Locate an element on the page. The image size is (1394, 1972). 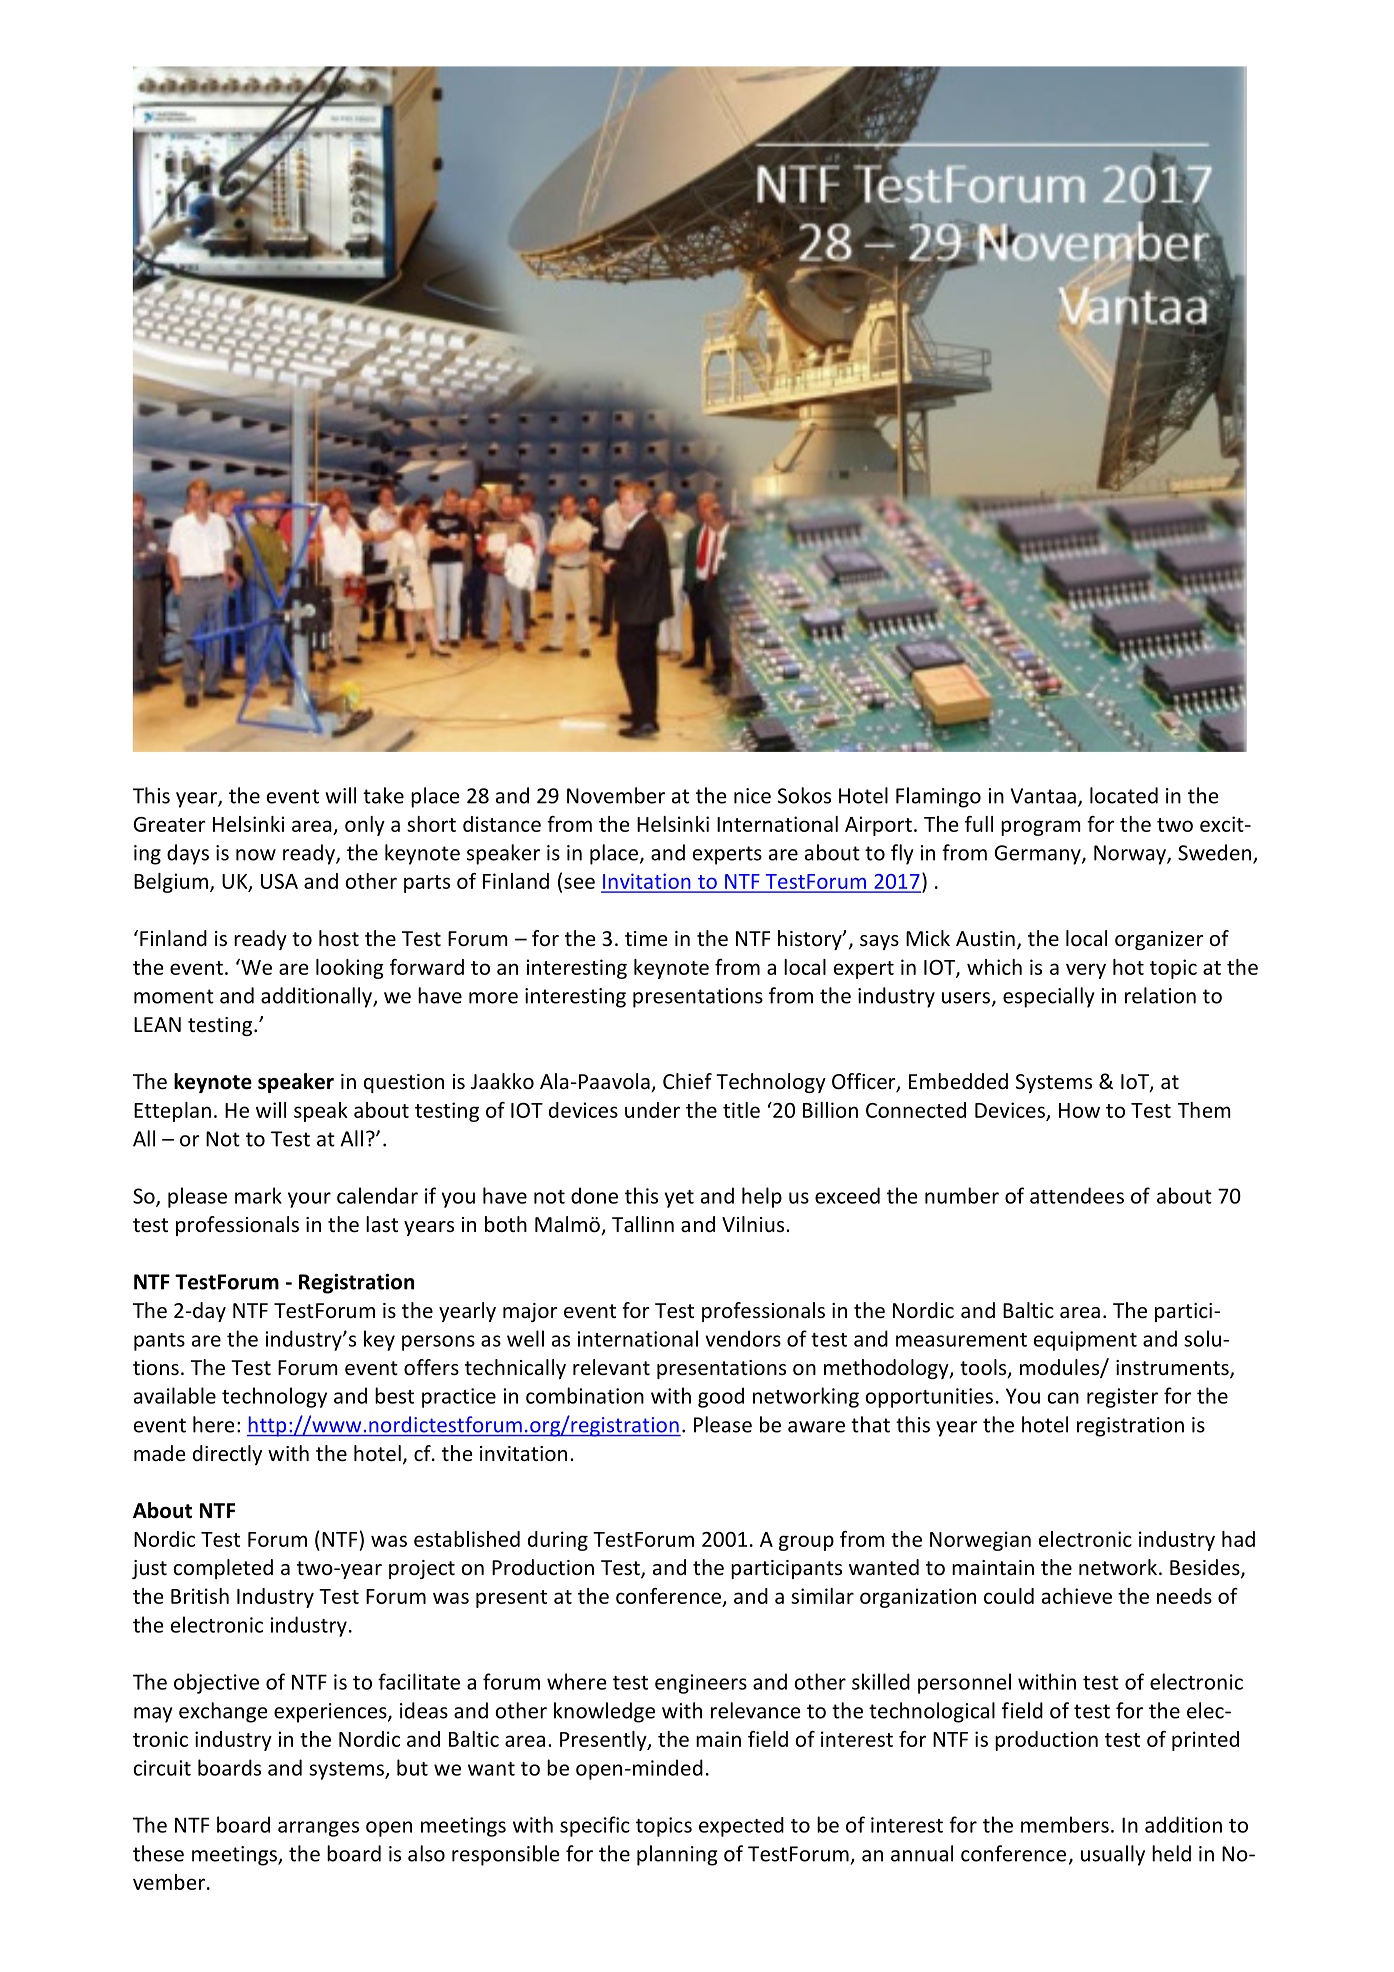
question is located at coordinates (404, 1083).
